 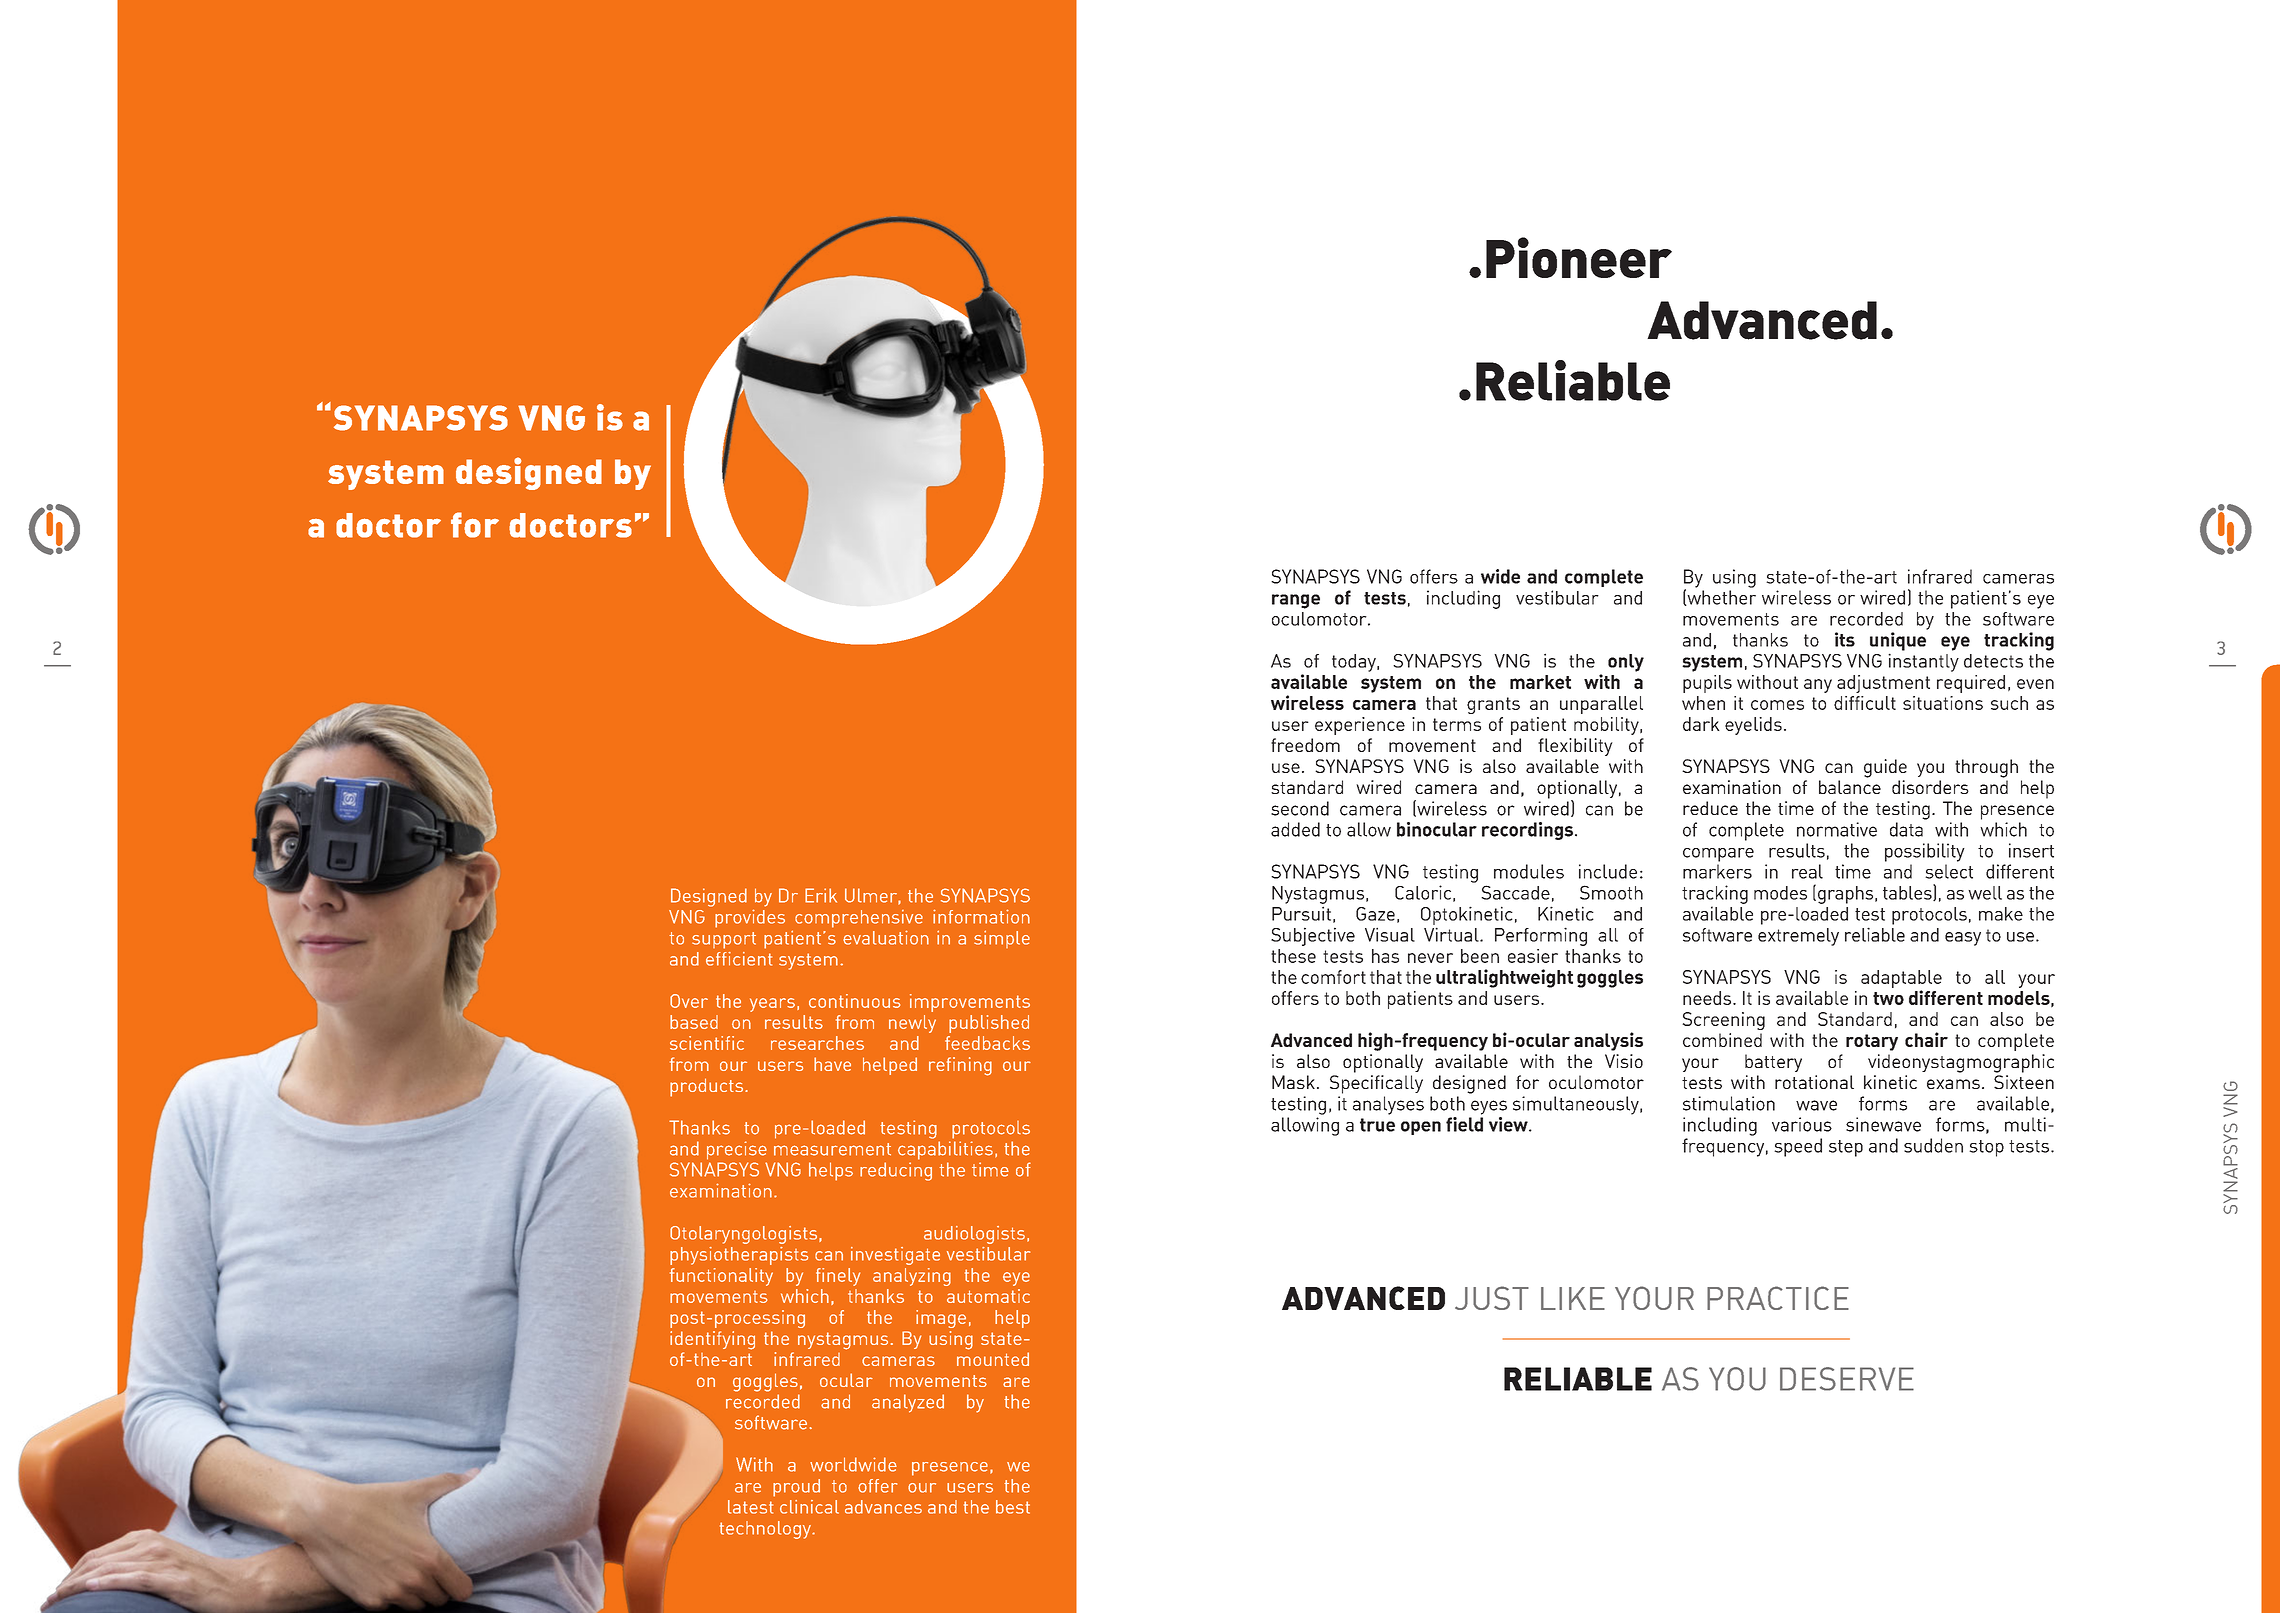 What do you see at coordinates (1898, 641) in the screenshot?
I see `unique` at bounding box center [1898, 641].
